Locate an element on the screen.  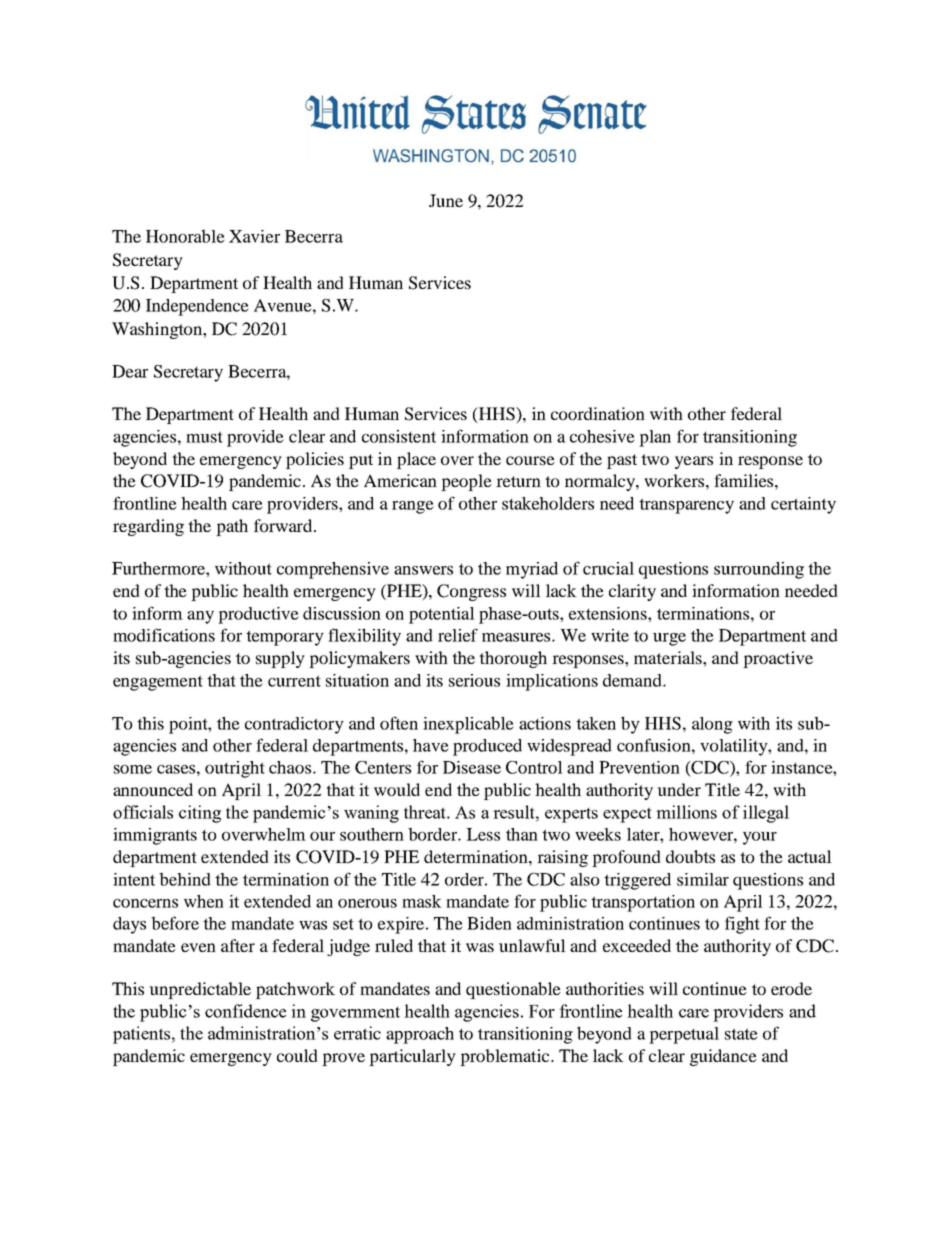
approach is located at coordinates (420, 1035).
